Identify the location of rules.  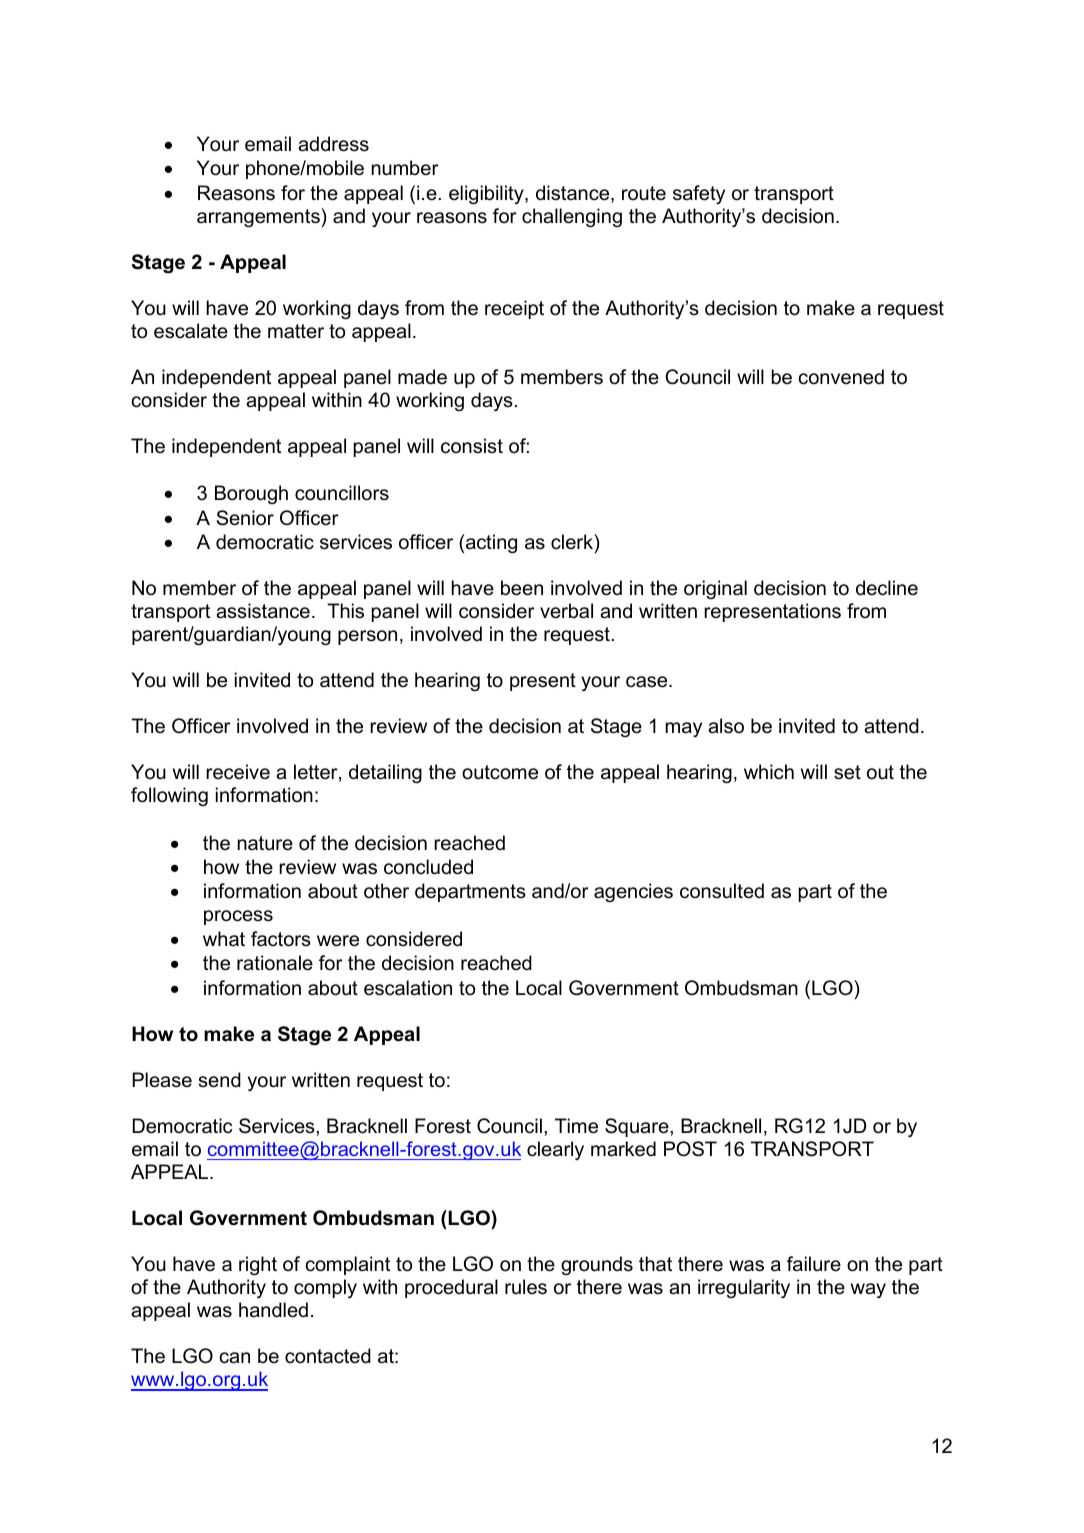
(526, 1287).
